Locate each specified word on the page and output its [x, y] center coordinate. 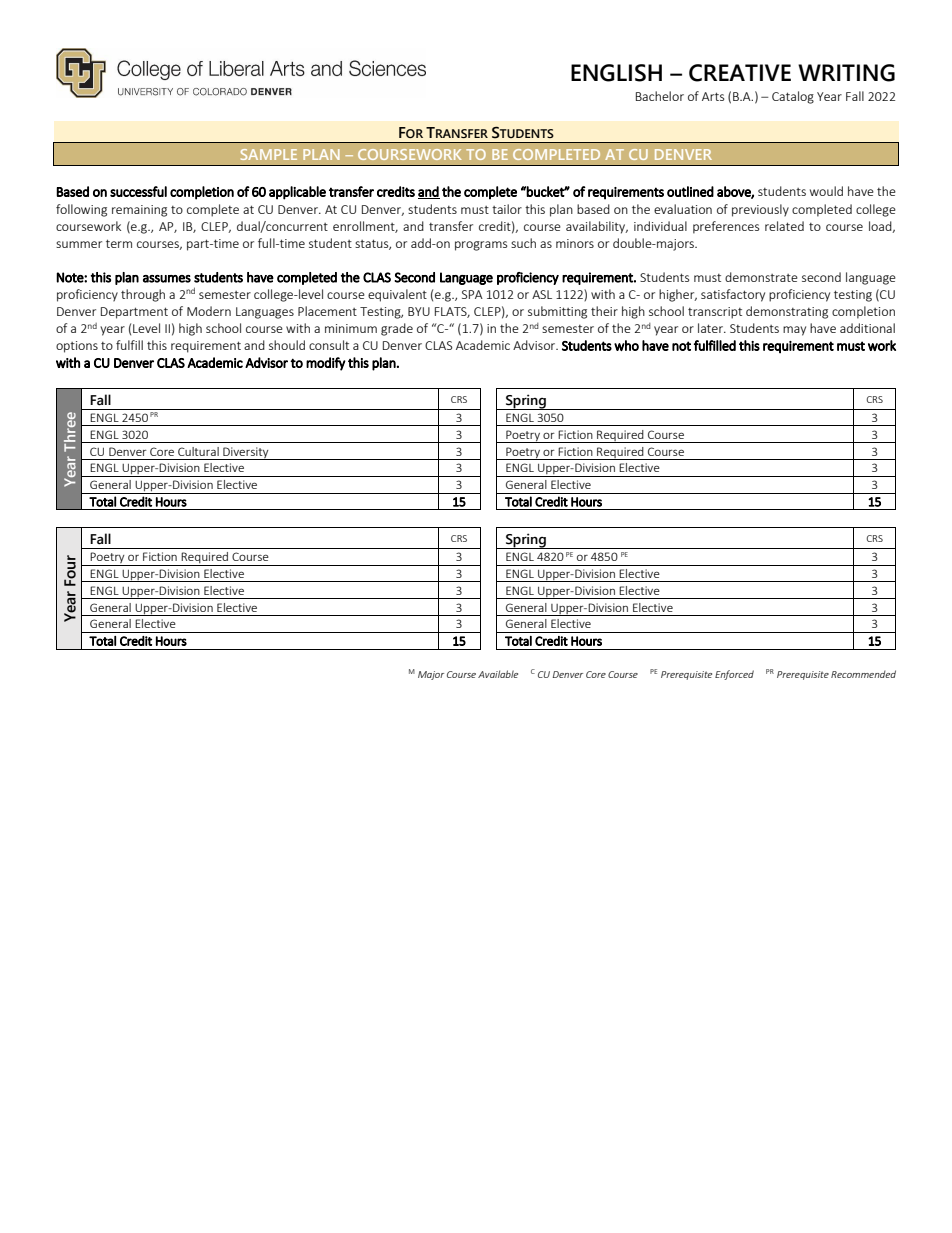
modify [326, 364]
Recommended [863, 674]
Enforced [734, 675]
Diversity [246, 453]
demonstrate [761, 277]
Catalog [793, 97]
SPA [472, 294]
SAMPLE [269, 154]
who [626, 345]
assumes [167, 279]
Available [498, 674]
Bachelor [660, 96]
